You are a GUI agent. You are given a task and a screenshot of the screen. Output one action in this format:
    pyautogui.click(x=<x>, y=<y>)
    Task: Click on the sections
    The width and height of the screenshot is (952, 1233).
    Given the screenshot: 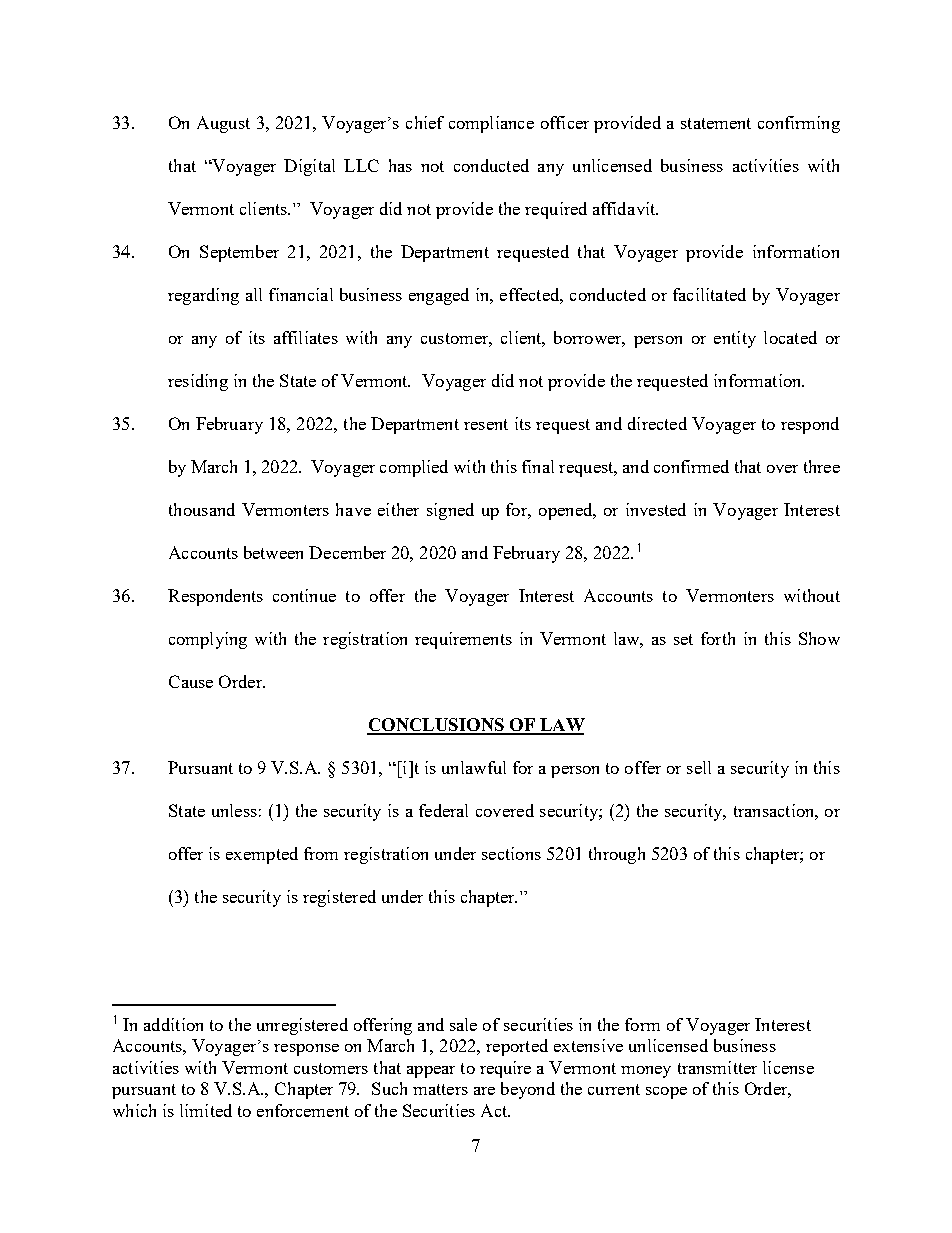 What is the action you would take?
    pyautogui.click(x=511, y=853)
